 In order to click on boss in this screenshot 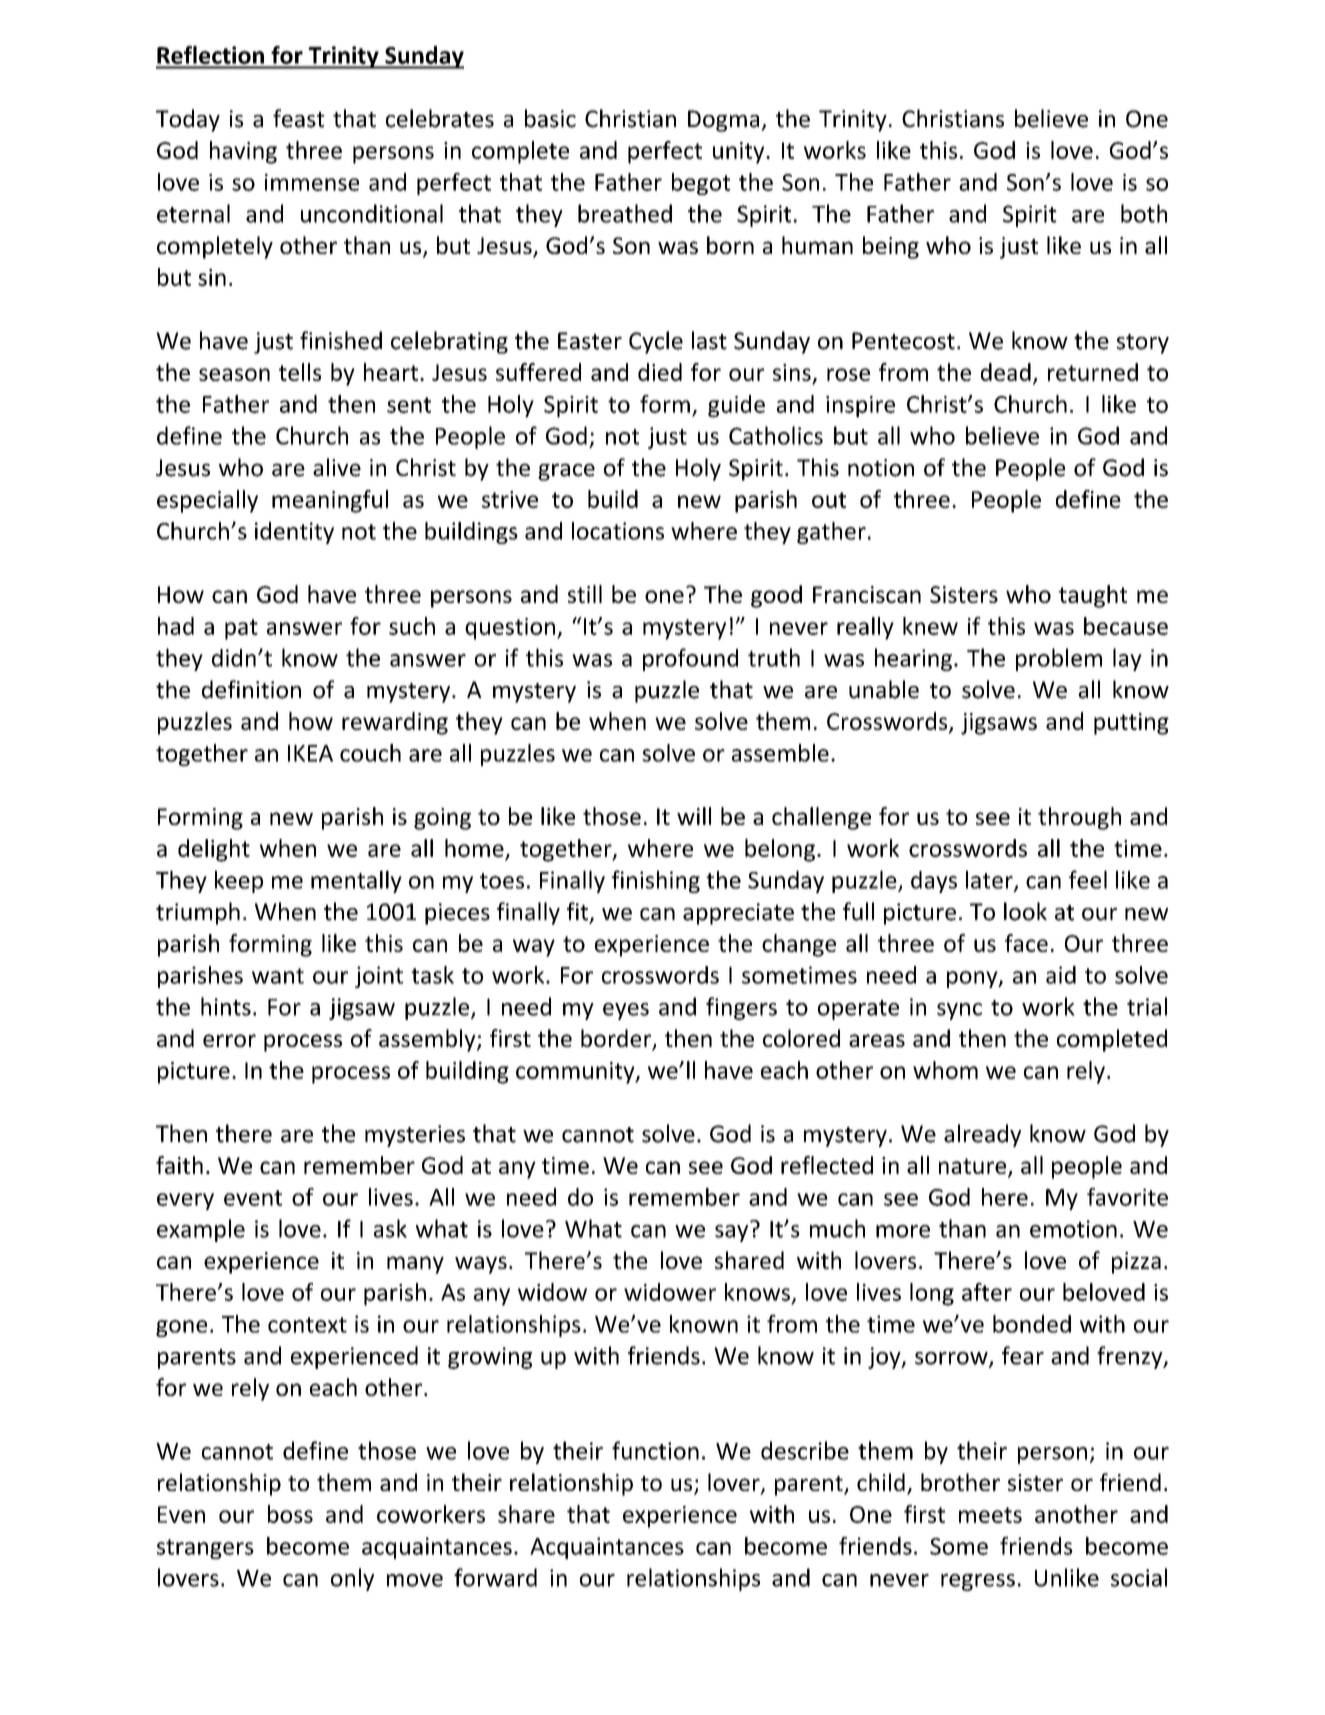, I will do `click(290, 1514)`.
